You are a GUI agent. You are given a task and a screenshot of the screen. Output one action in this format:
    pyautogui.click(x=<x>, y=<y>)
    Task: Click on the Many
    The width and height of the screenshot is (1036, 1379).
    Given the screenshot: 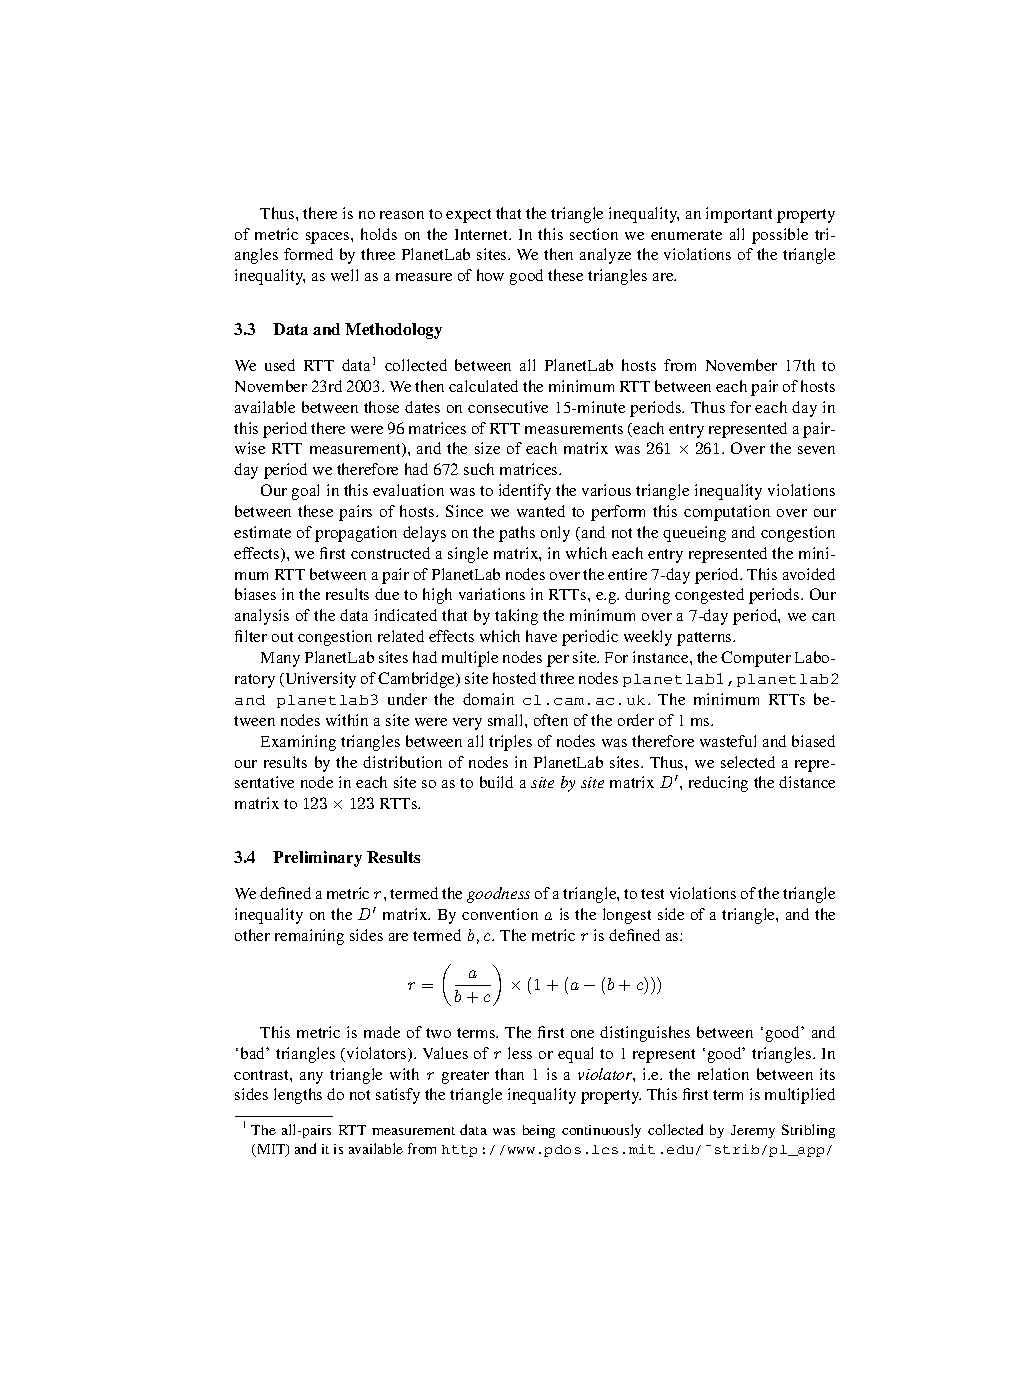 What is the action you would take?
    pyautogui.click(x=280, y=659)
